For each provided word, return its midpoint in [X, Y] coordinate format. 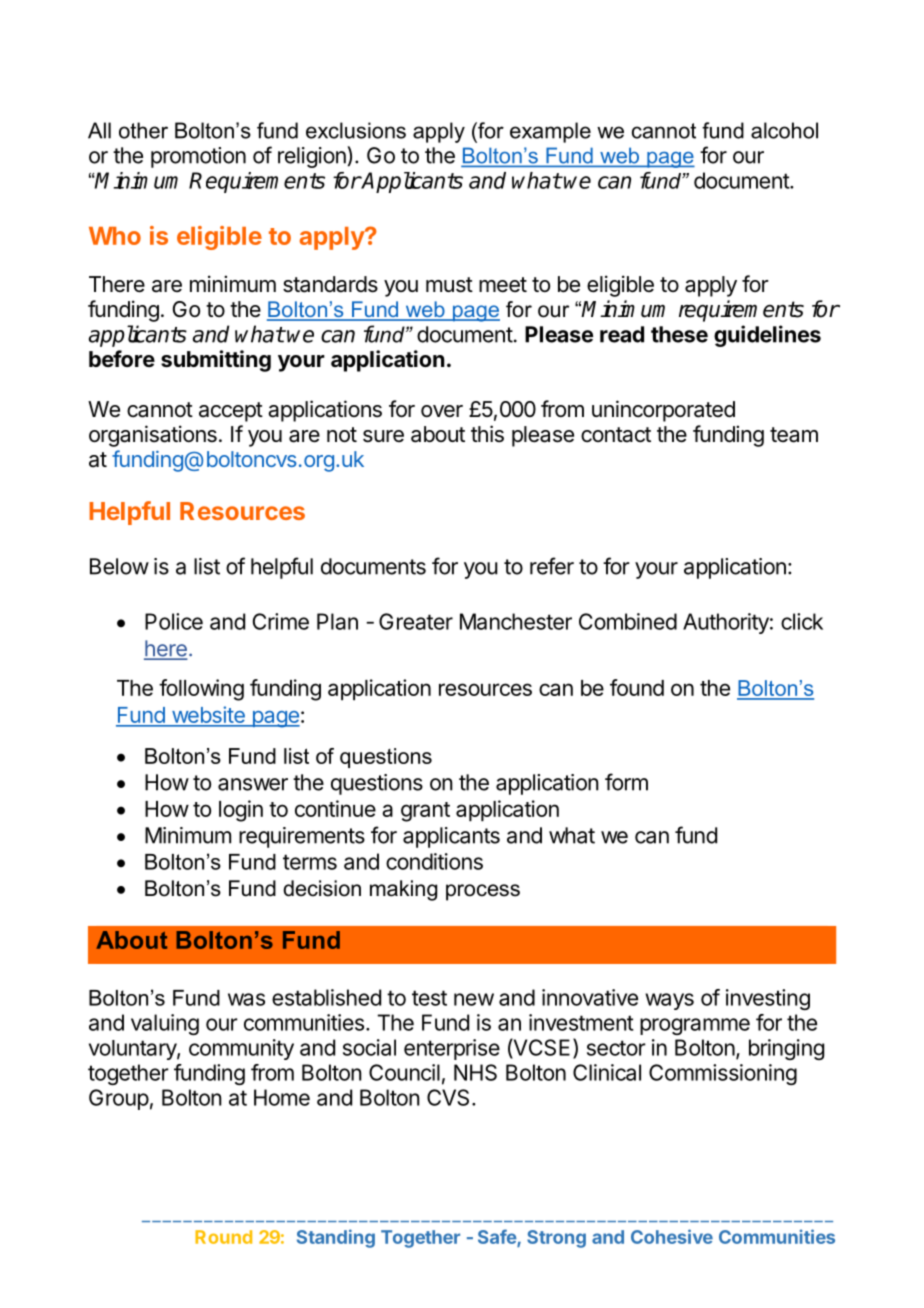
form [626, 782]
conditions [434, 861]
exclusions [356, 130]
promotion [198, 157]
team [794, 435]
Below [119, 566]
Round [223, 1237]
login [241, 811]
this [487, 434]
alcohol [784, 130]
